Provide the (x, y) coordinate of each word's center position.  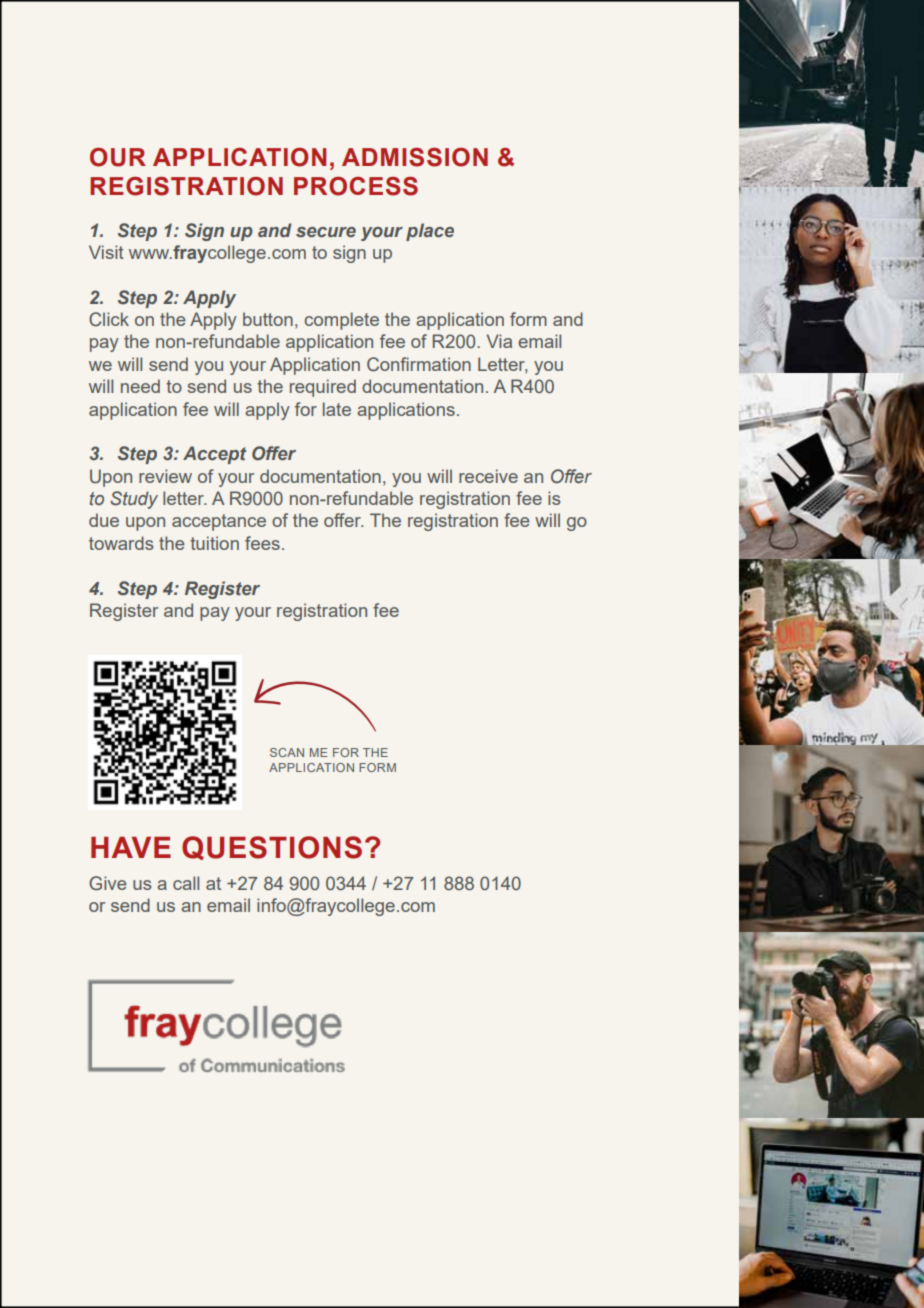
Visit (106, 252)
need (140, 386)
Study (134, 500)
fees (262, 543)
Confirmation (419, 364)
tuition (214, 543)
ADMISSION (415, 157)
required (323, 388)
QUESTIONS (272, 848)
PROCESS (356, 186)
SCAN (287, 752)
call (186, 883)
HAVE (131, 847)
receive (488, 476)
